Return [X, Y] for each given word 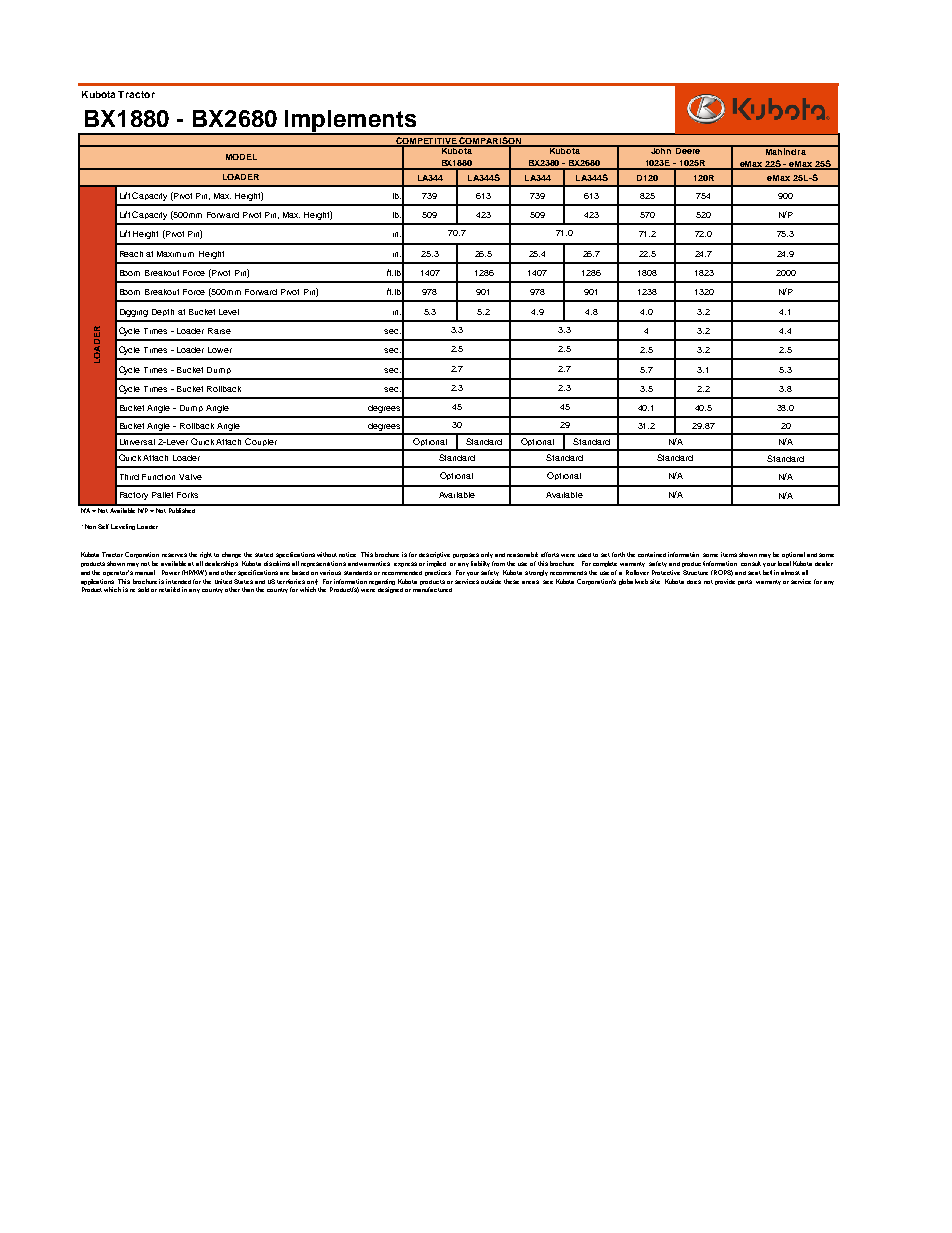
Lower [220, 350]
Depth [163, 312]
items [729, 554]
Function [158, 477]
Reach [131, 254]
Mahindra [785, 150]
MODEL [241, 157]
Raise [219, 331]
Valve [190, 477]
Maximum [175, 254]
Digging [134, 313]
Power [171, 572]
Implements [351, 122]
